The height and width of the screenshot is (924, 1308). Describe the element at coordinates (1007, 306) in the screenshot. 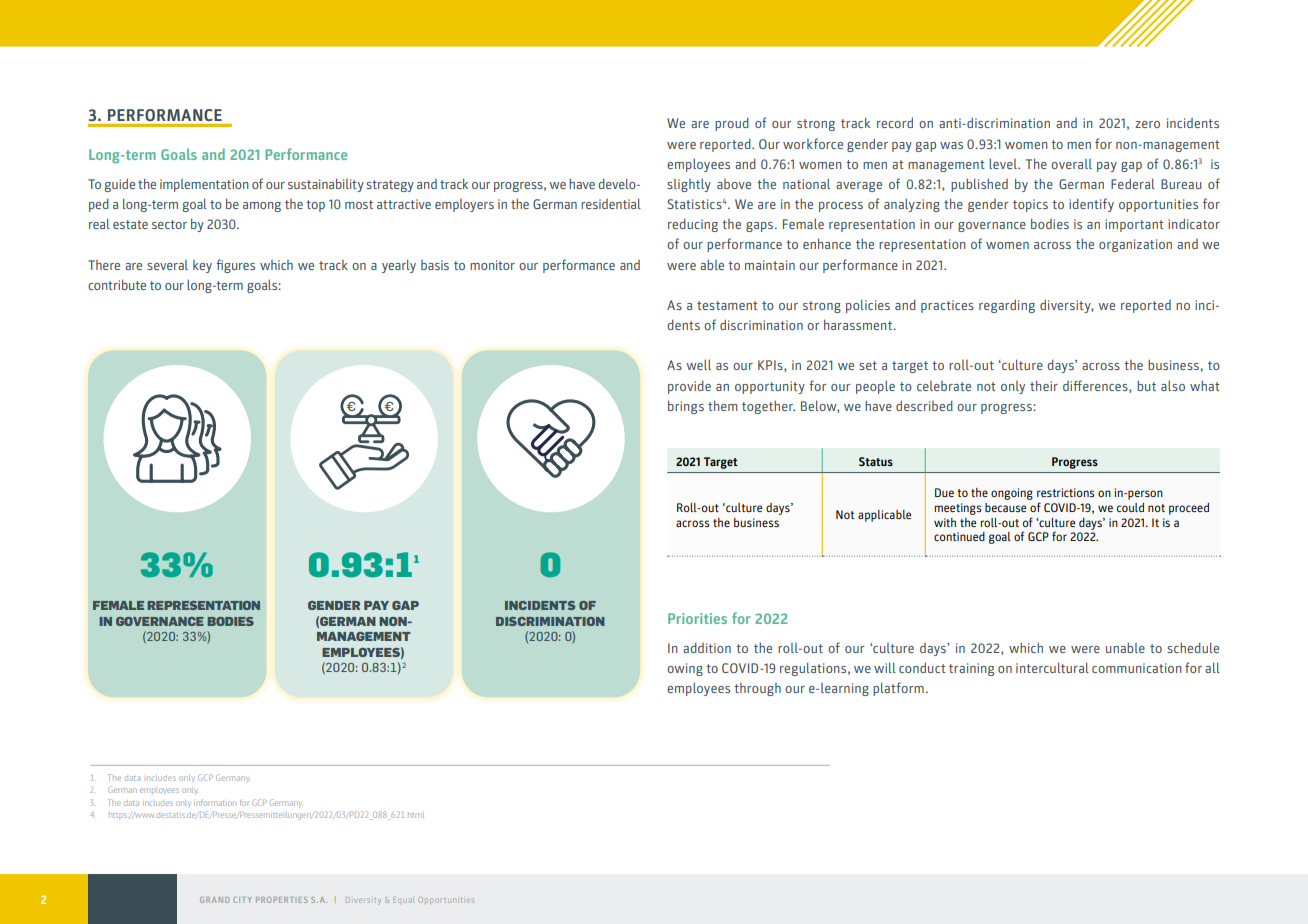

I see `regarding` at that location.
